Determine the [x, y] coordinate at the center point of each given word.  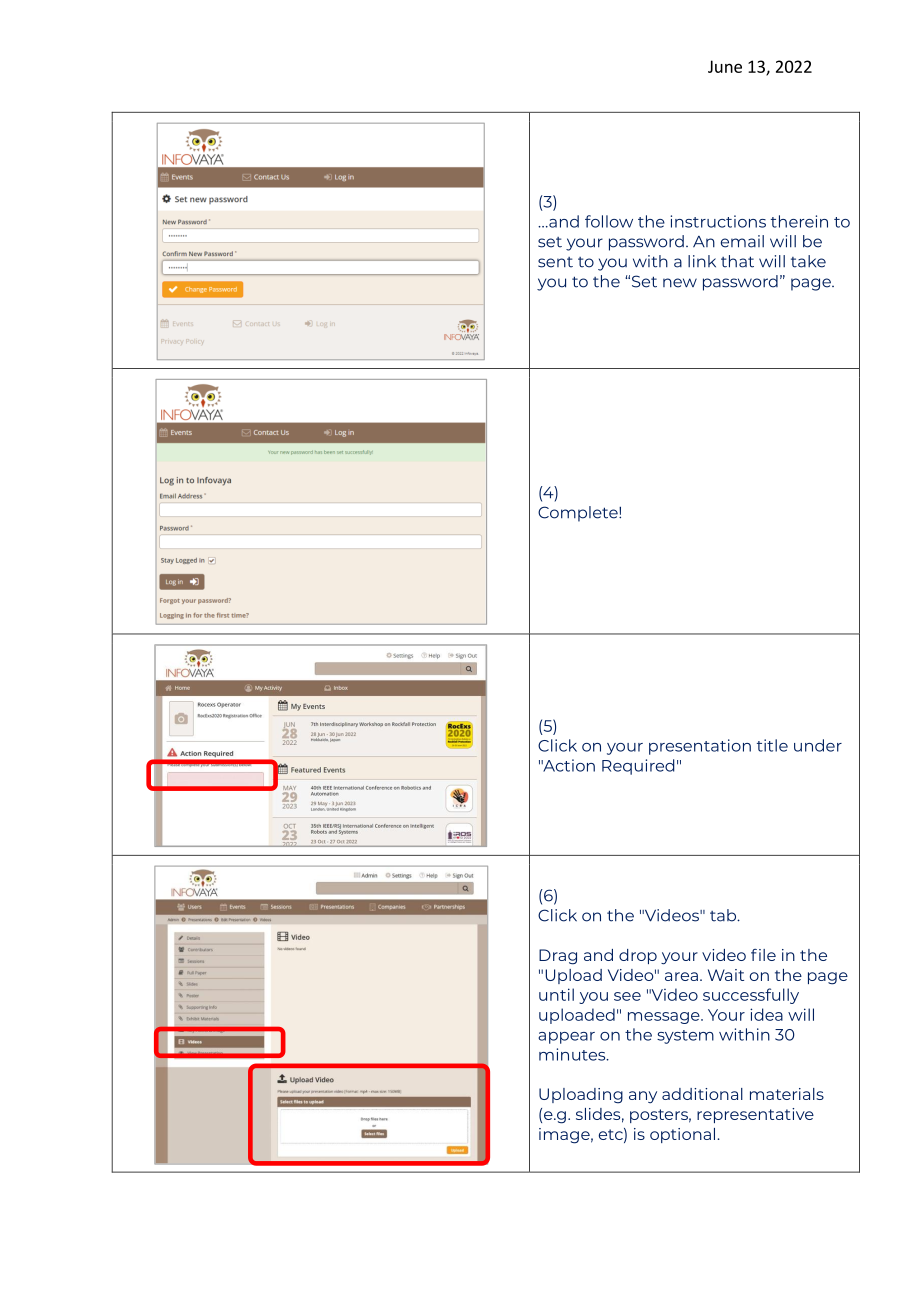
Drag [558, 957]
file [763, 955]
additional [702, 1094]
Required [638, 767]
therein [799, 221]
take [808, 261]
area [681, 976]
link [702, 261]
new [680, 283]
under [818, 745]
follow [609, 221]
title [772, 745]
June [725, 66]
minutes [573, 1054]
